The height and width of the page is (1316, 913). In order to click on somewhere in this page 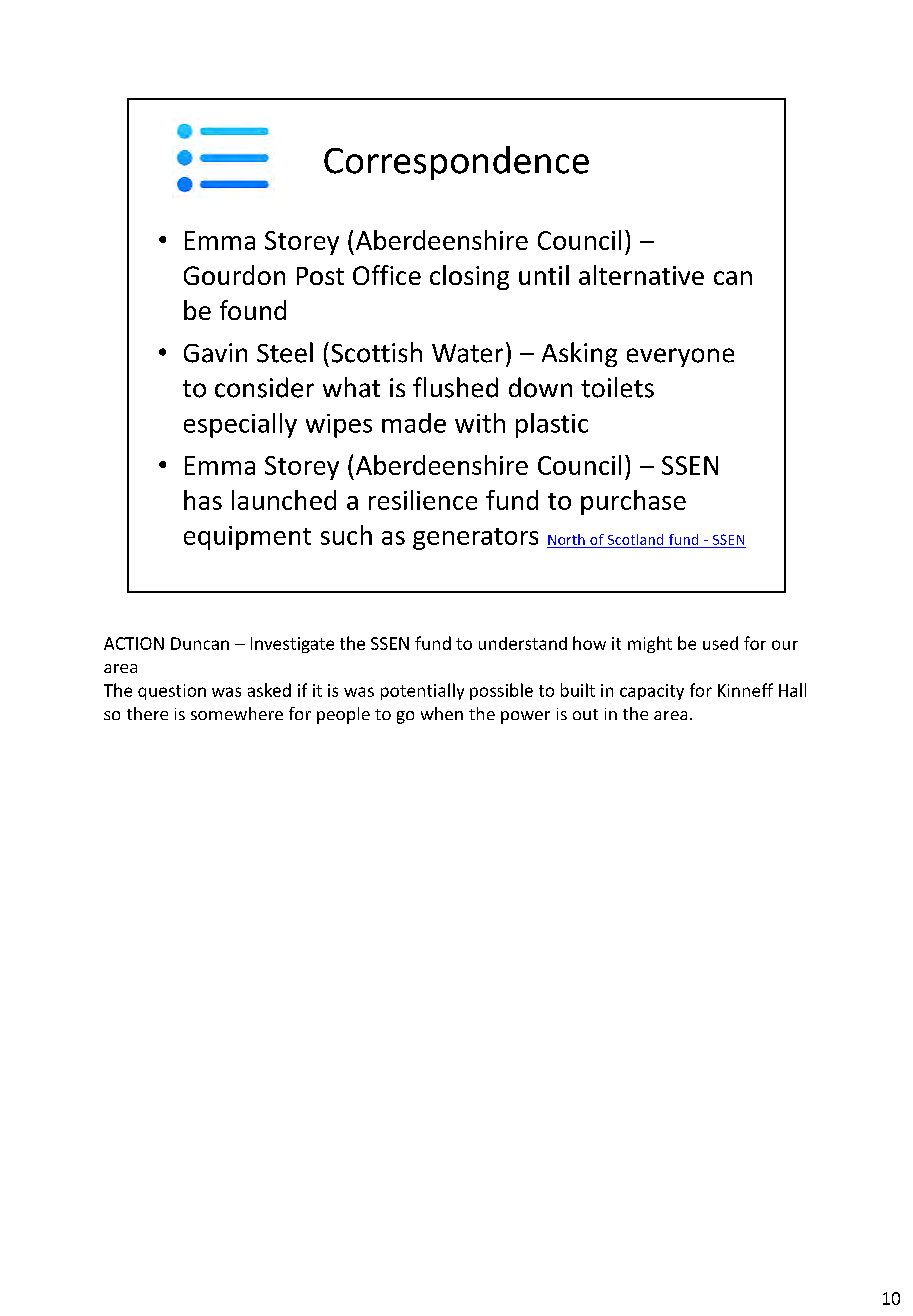, I will do `click(237, 713)`.
